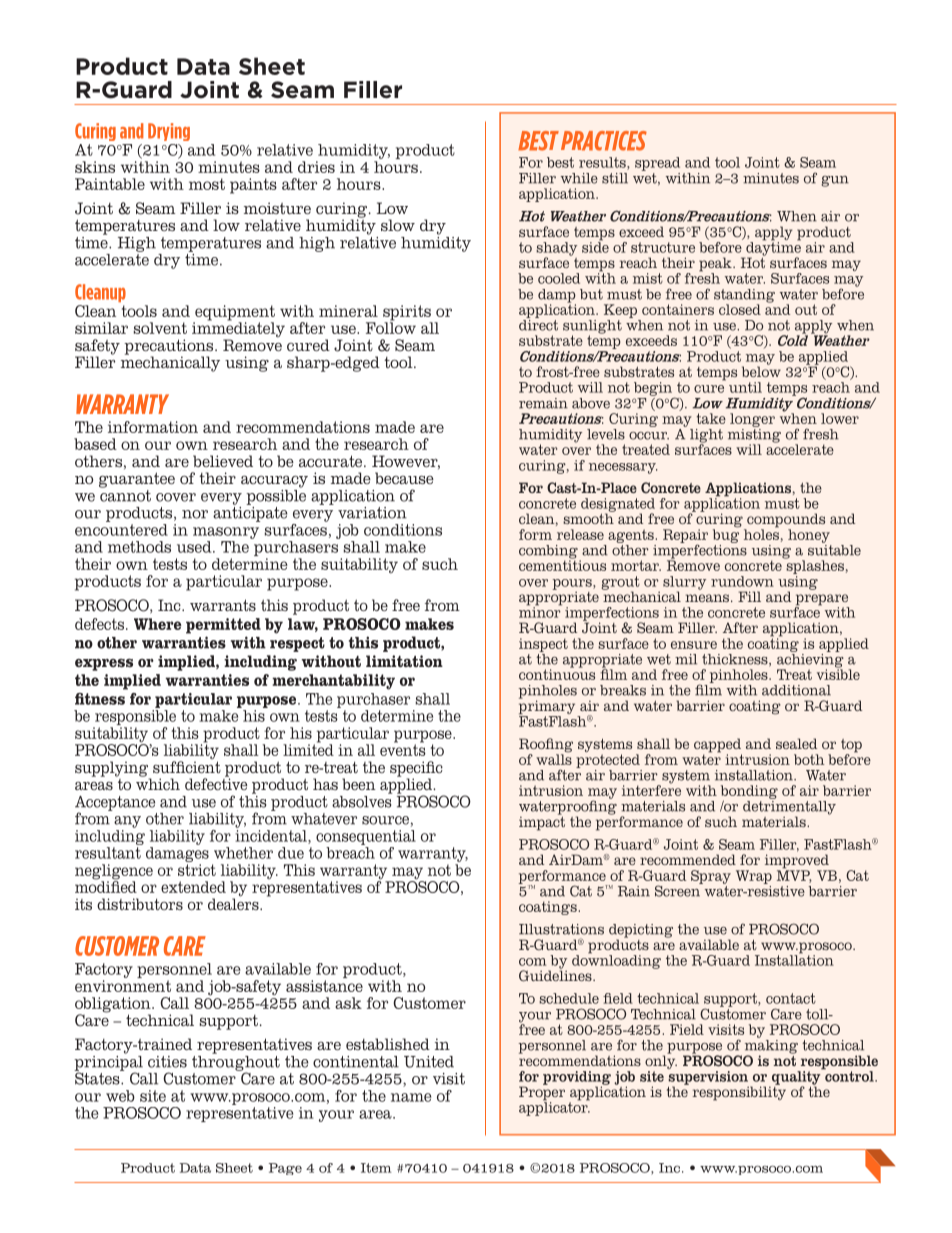 Image resolution: width=952 pixels, height=1233 pixels. What do you see at coordinates (739, 1092) in the screenshot?
I see `responsibility` at bounding box center [739, 1092].
